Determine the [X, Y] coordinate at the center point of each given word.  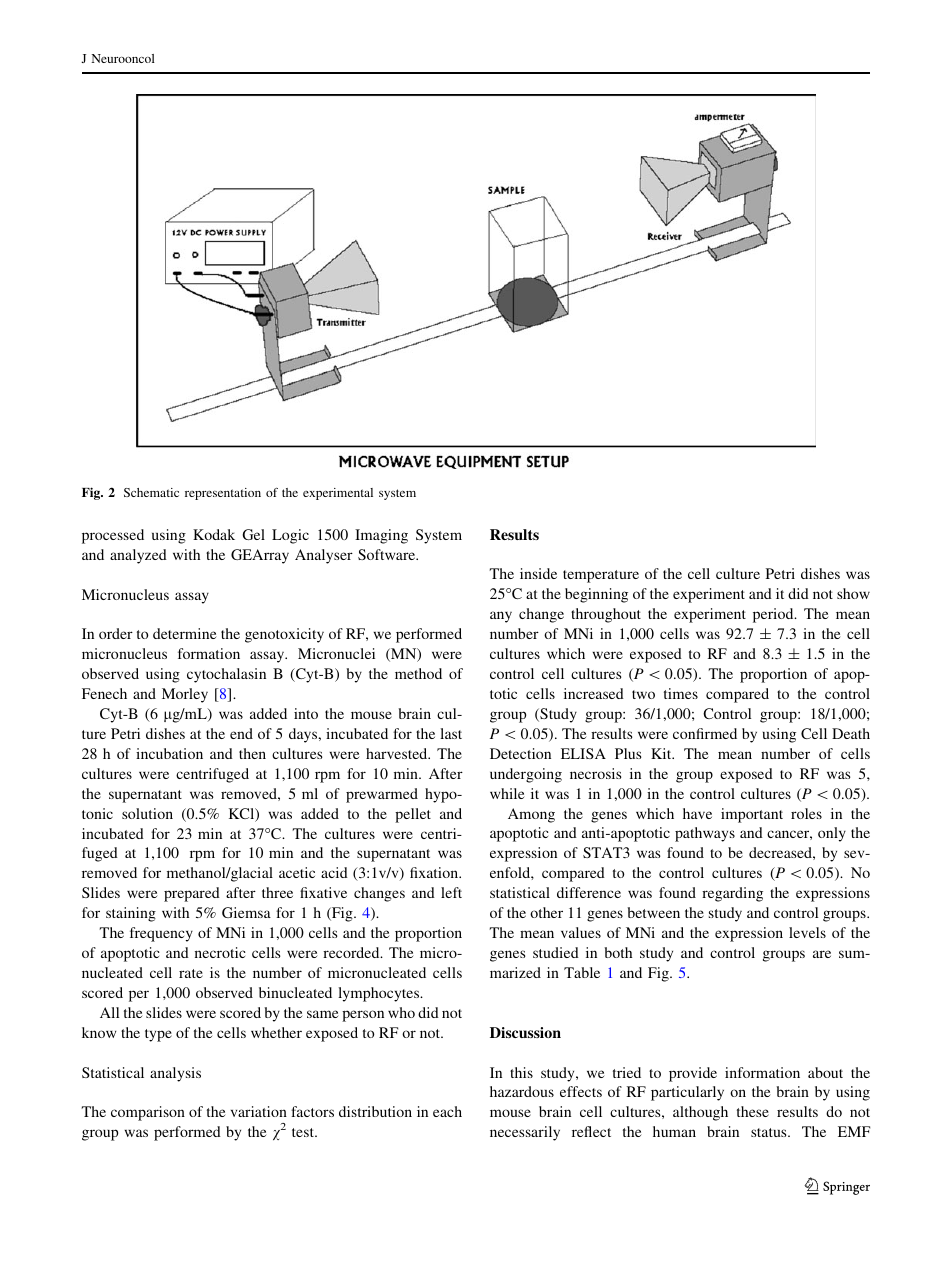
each [447, 1111]
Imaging [381, 536]
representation [223, 494]
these [753, 1111]
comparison [148, 1113]
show [853, 593]
